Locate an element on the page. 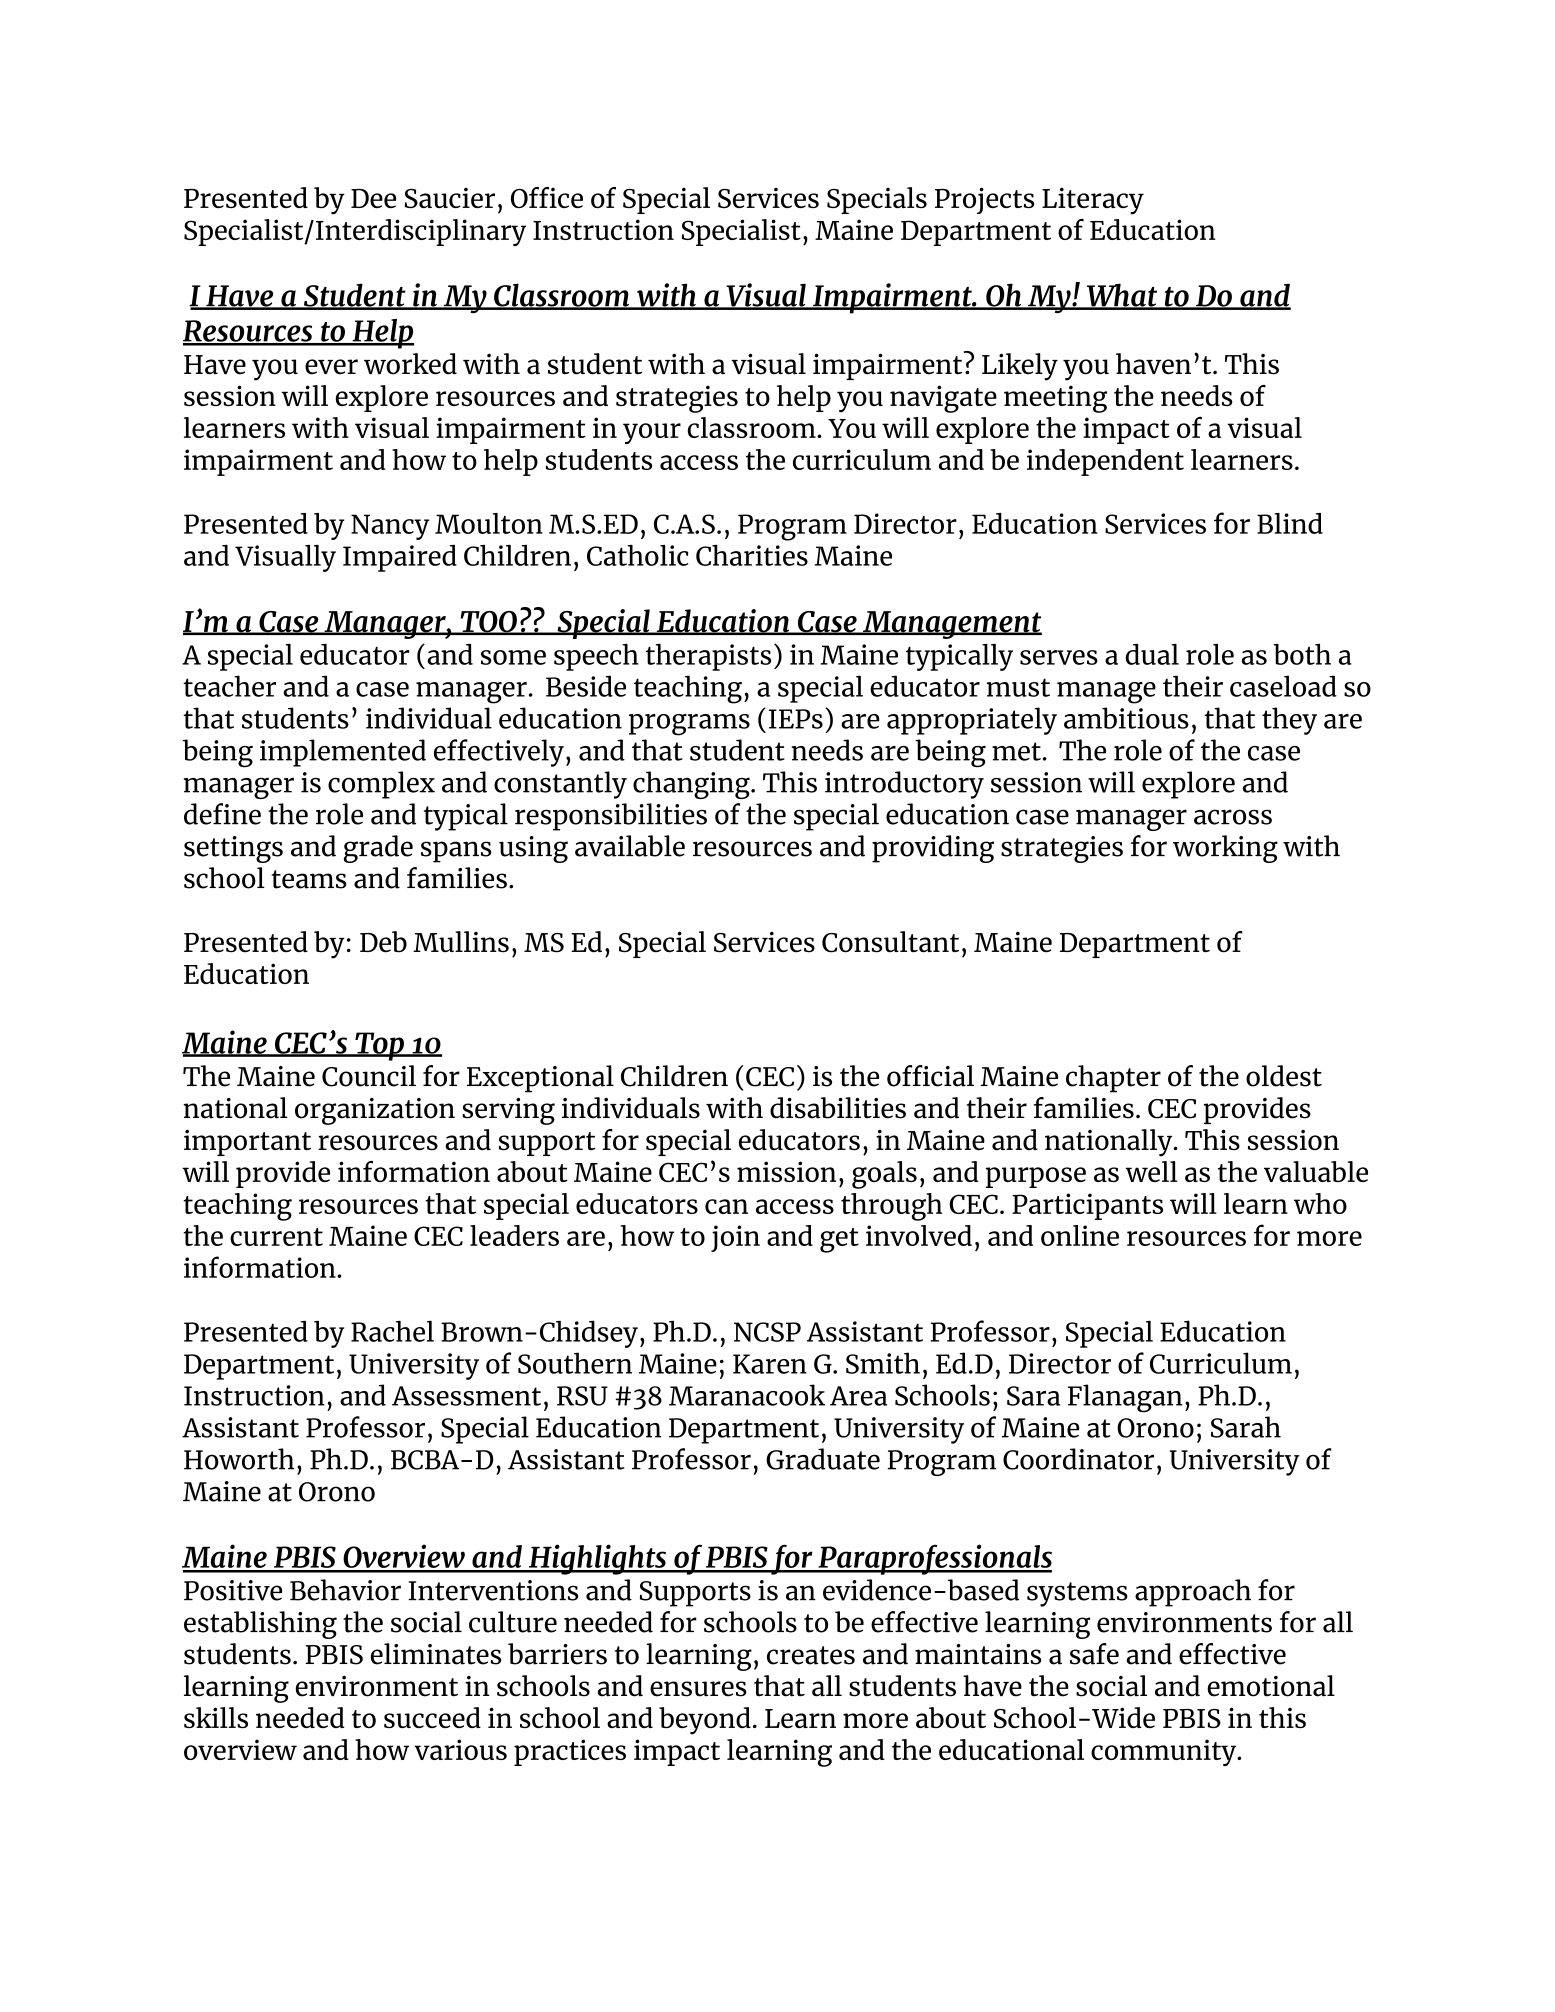 This page has width=1555, height=2012. Karen is located at coordinates (770, 1364).
